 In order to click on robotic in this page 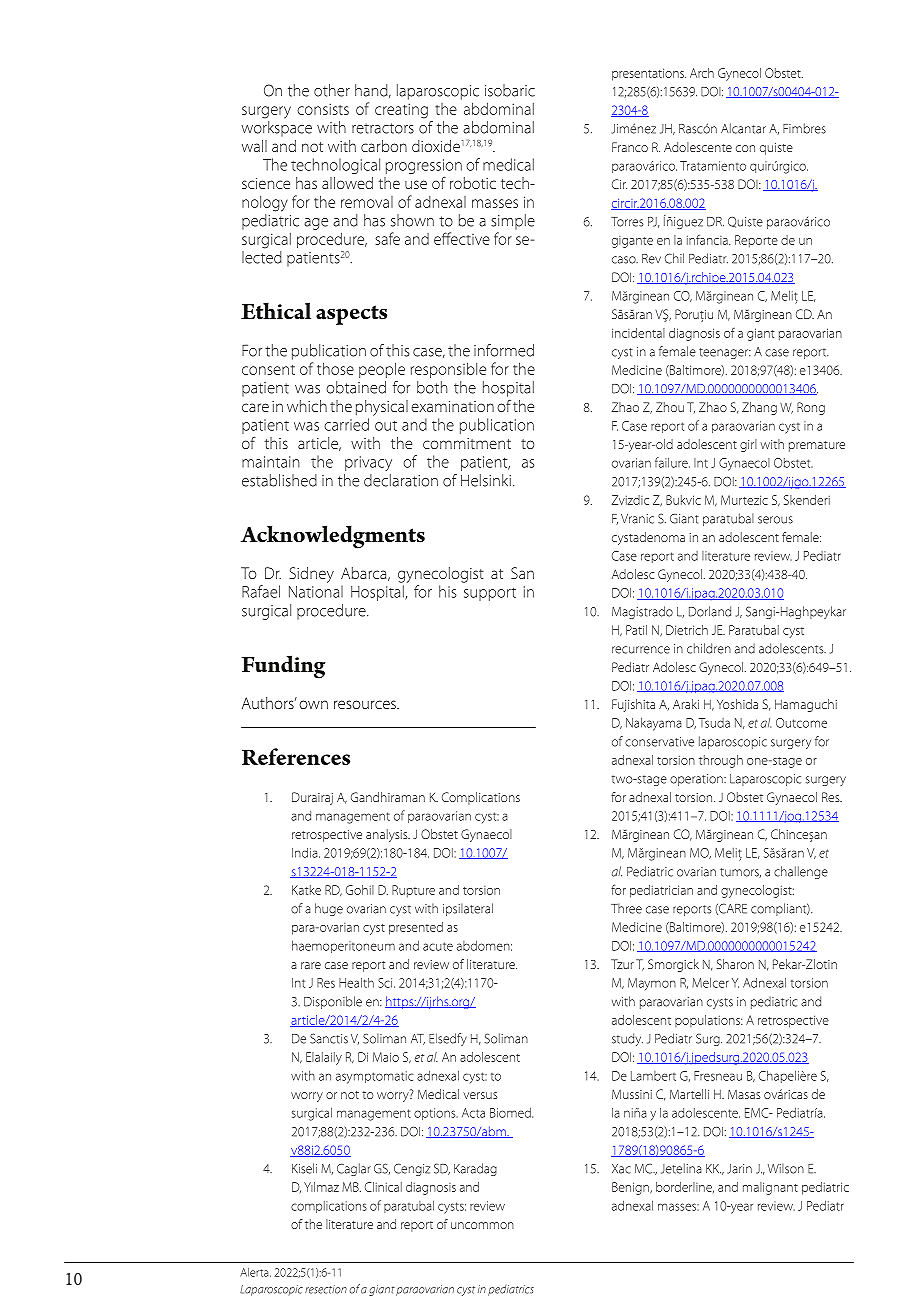, I will do `click(473, 183)`.
